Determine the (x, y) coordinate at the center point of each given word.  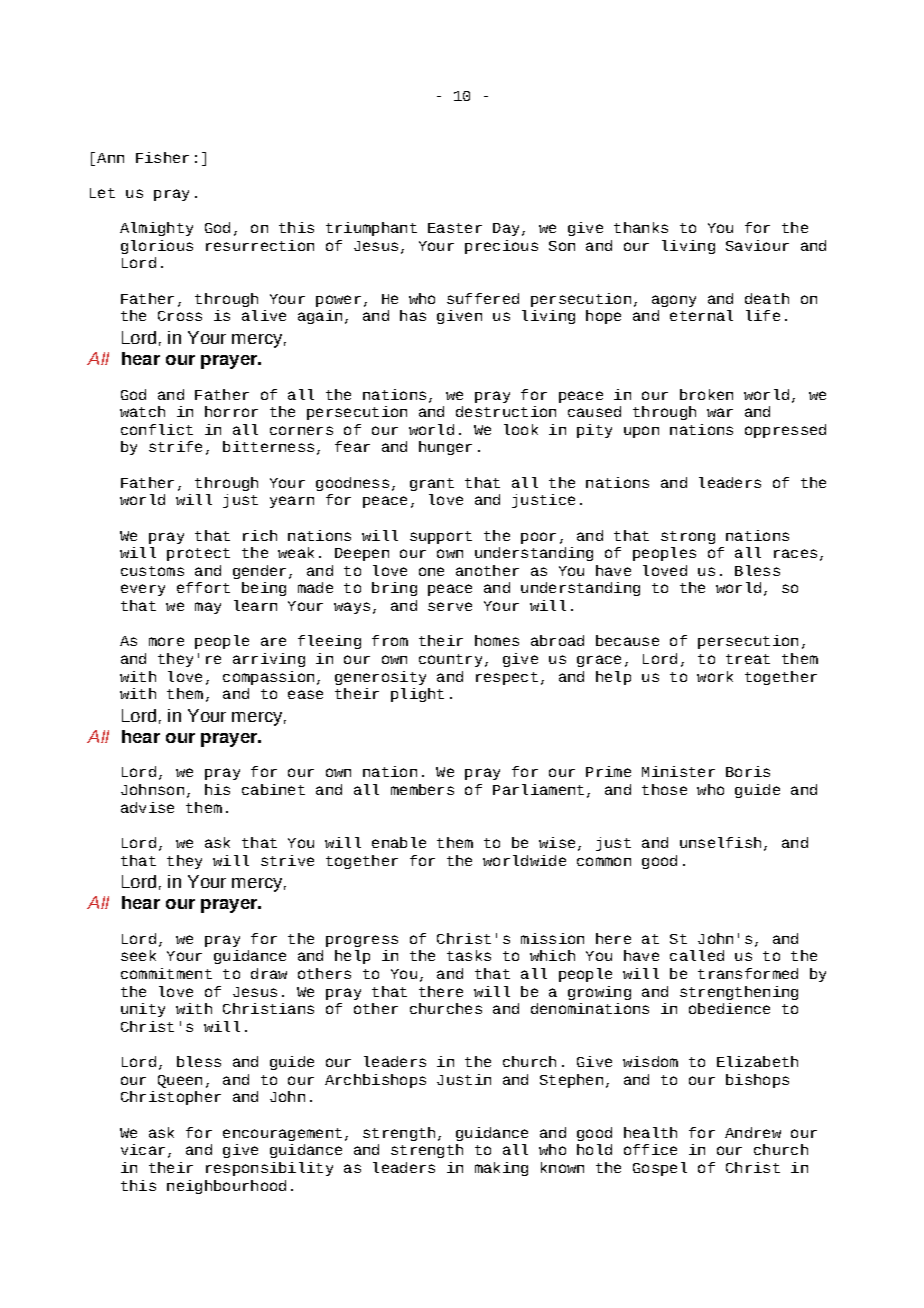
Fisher (162, 157)
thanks (641, 227)
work (715, 676)
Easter (455, 228)
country (450, 660)
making (501, 1169)
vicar (143, 1149)
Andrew (753, 1132)
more (166, 641)
